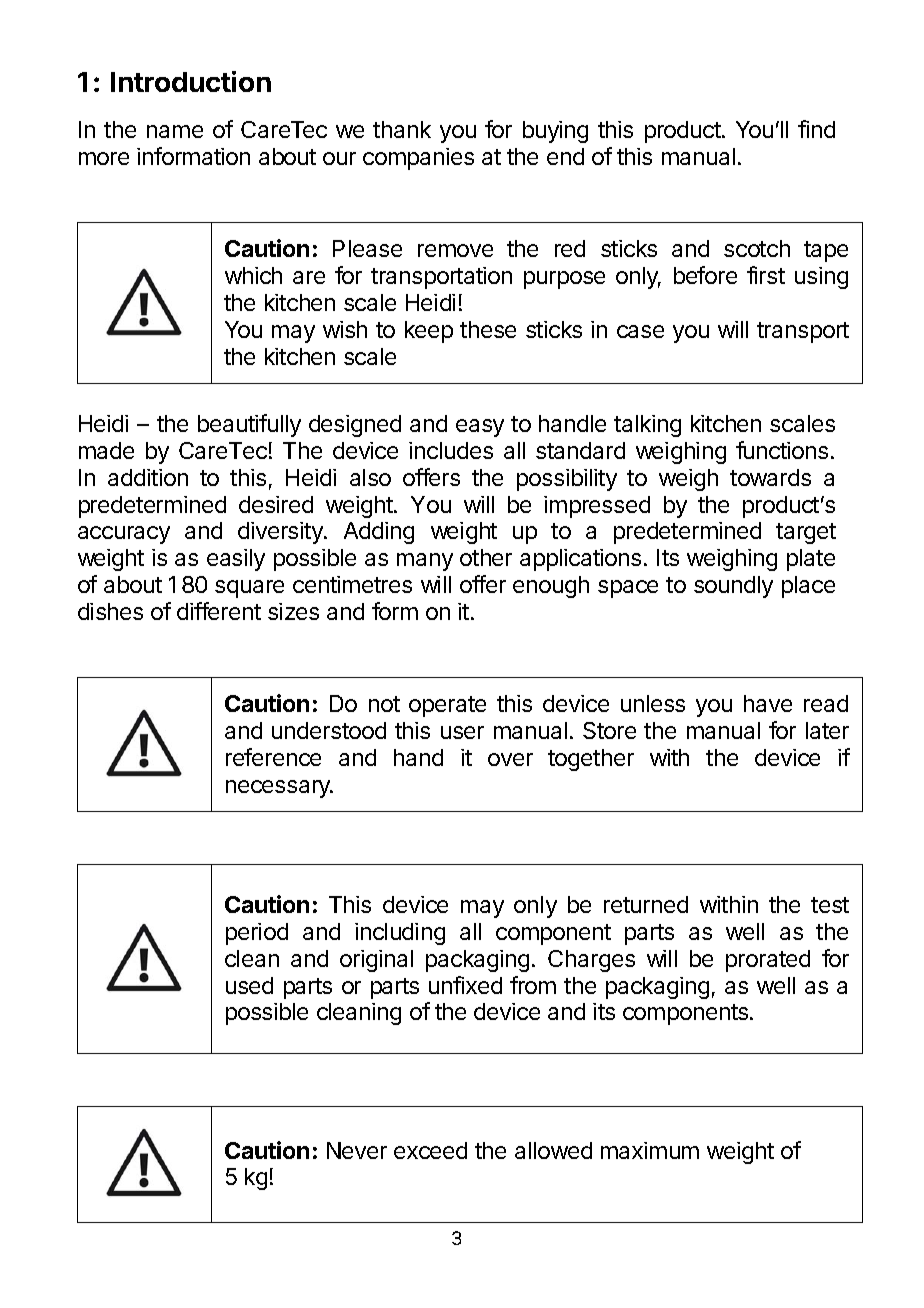 This screenshot has height=1308, width=924. Describe the element at coordinates (650, 1150) in the screenshot. I see `maximum` at that location.
